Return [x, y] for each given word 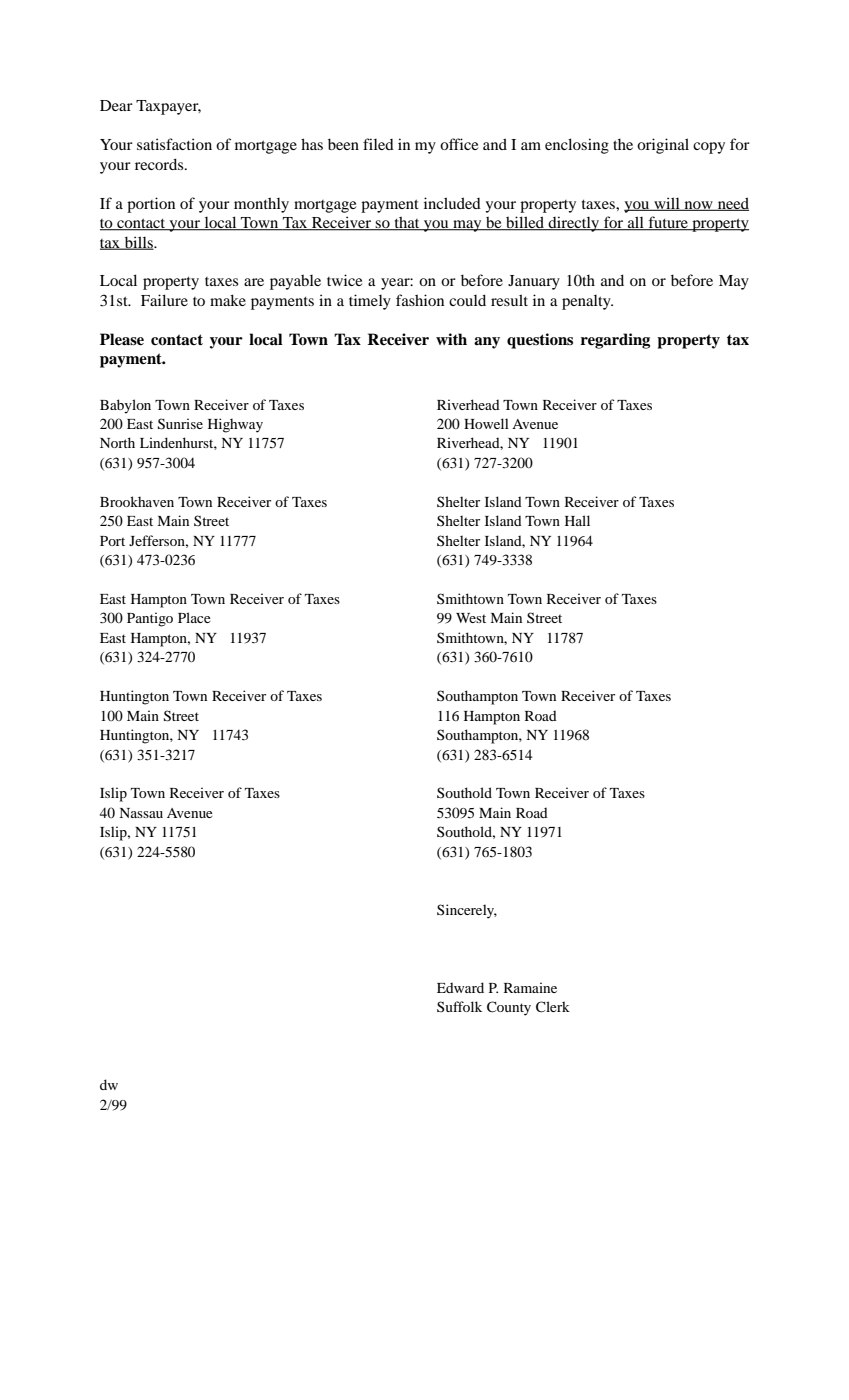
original [663, 146]
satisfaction [174, 144]
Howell [486, 423]
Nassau [141, 813]
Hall [577, 520]
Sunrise [180, 424]
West [471, 618]
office [459, 144]
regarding [615, 341]
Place [194, 617]
